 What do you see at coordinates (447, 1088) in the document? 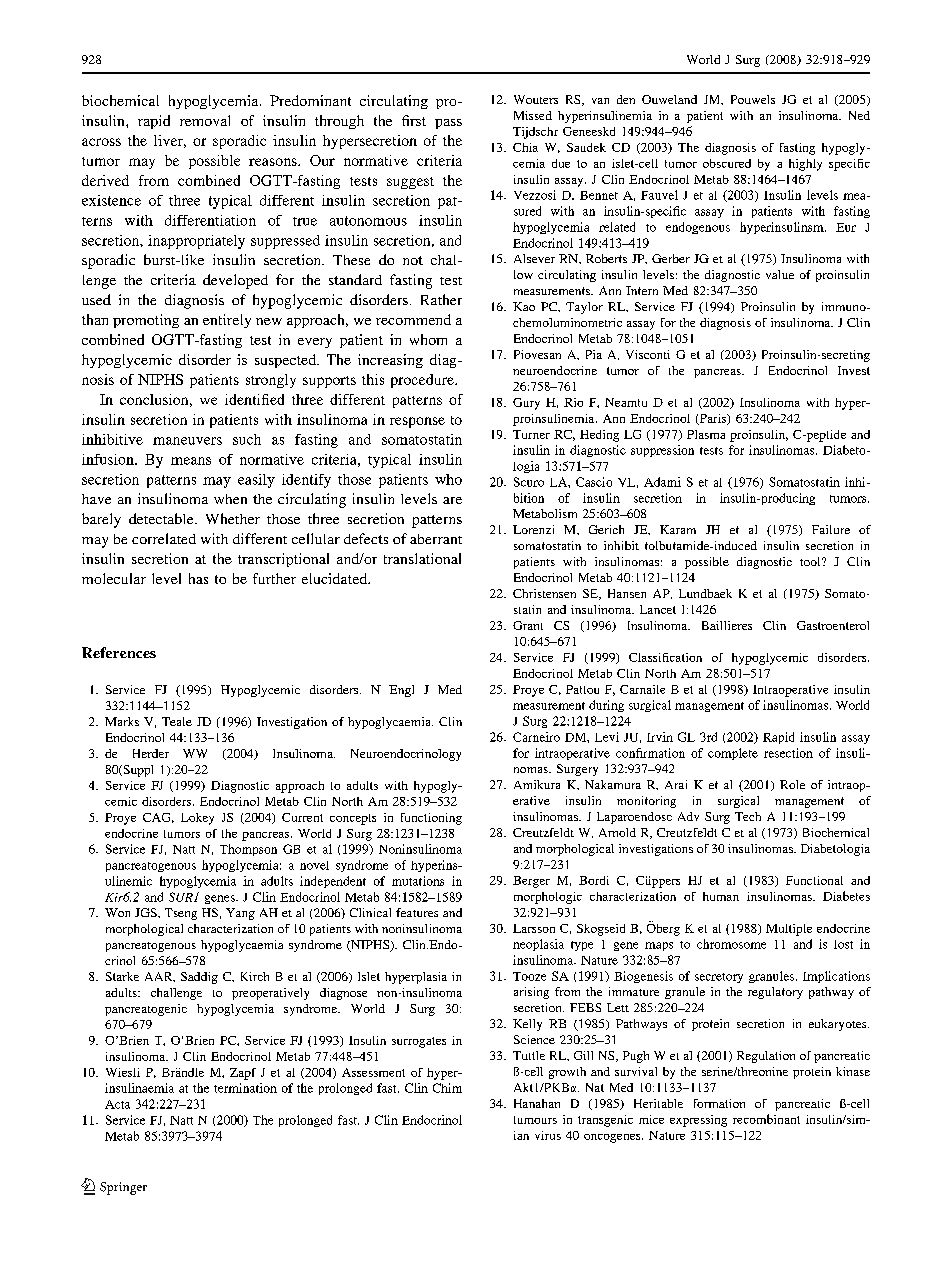
I see `Chim` at bounding box center [447, 1088].
